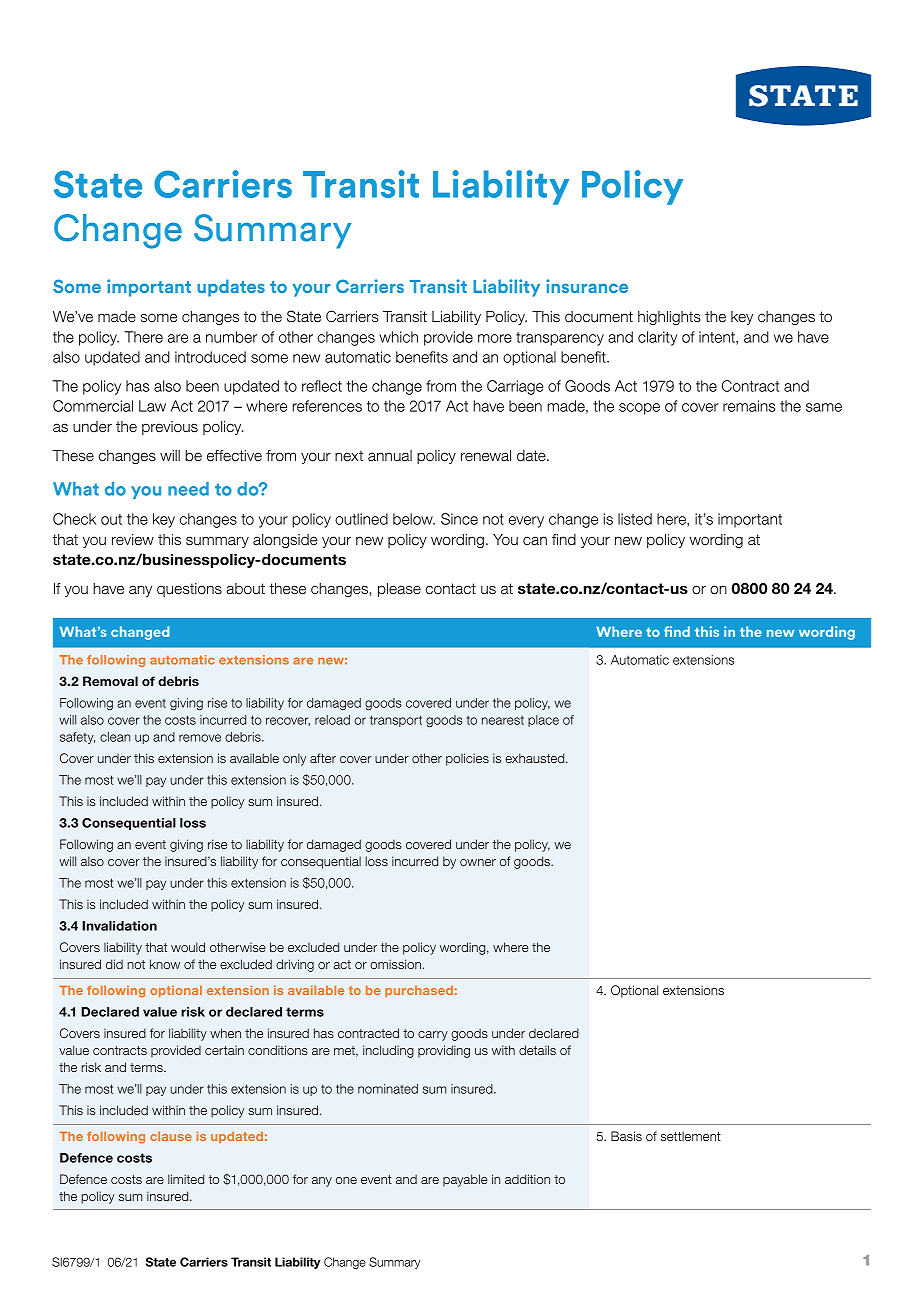 This image has width=924, height=1308. I want to click on purchased, so click(419, 991).
